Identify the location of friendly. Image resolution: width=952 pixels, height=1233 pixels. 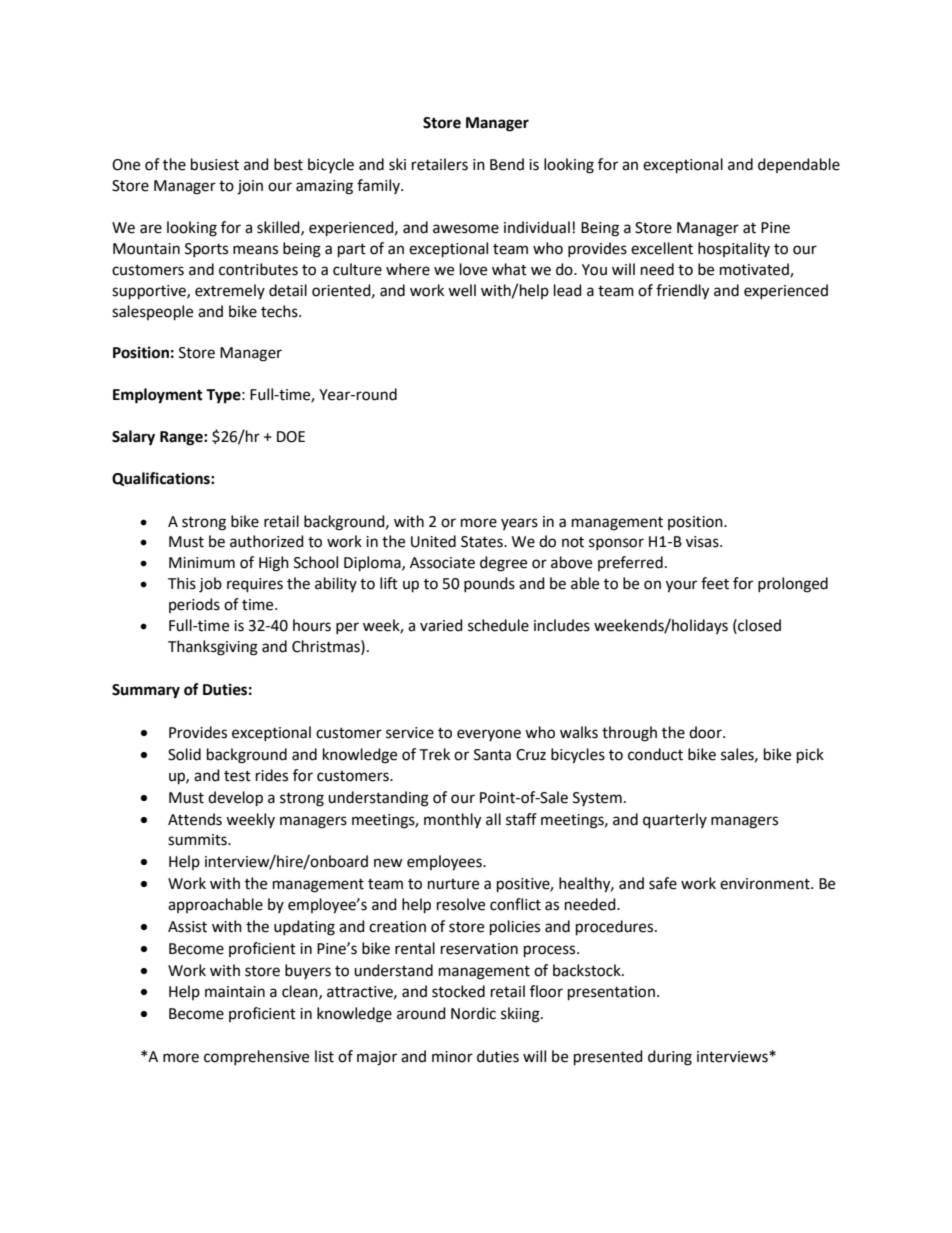
(682, 292).
